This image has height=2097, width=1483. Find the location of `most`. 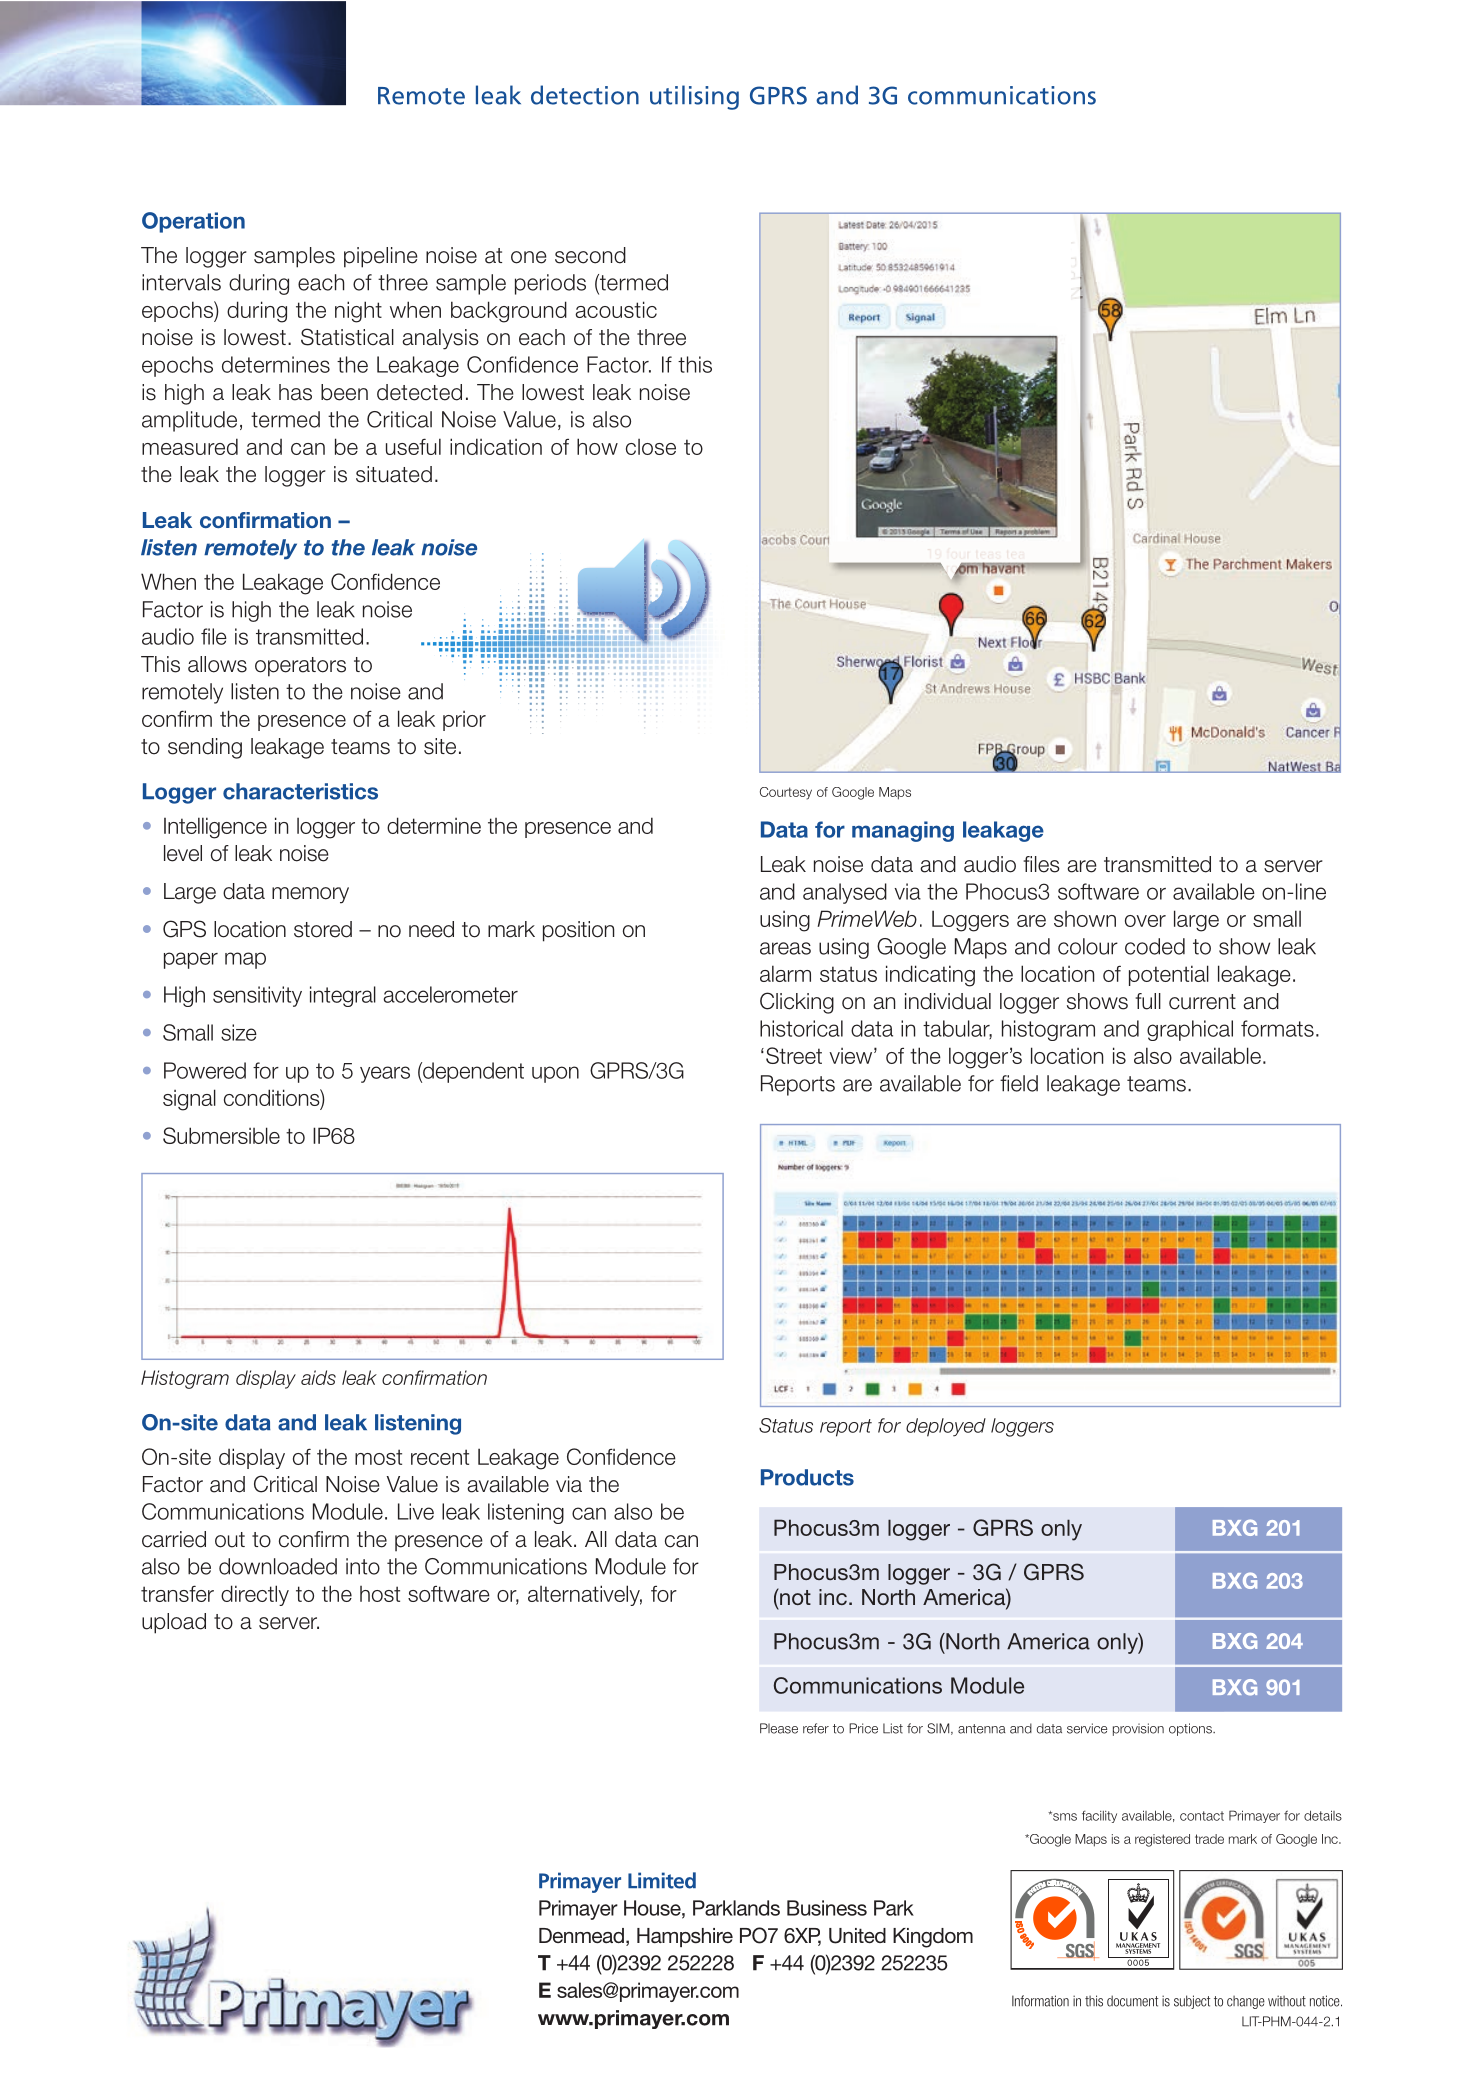

most is located at coordinates (378, 1457).
